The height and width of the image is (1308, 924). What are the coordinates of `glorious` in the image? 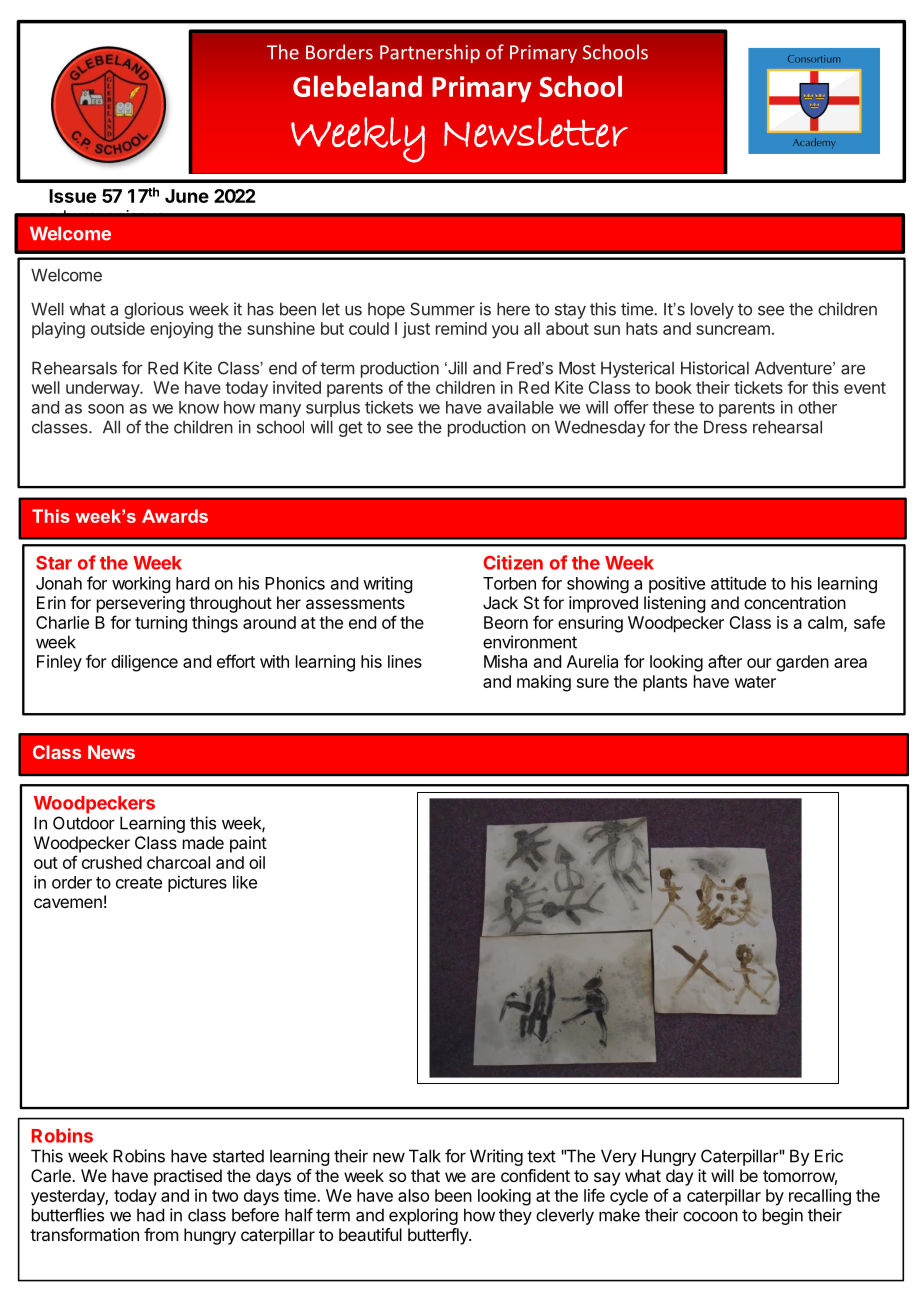 It's located at (154, 310).
